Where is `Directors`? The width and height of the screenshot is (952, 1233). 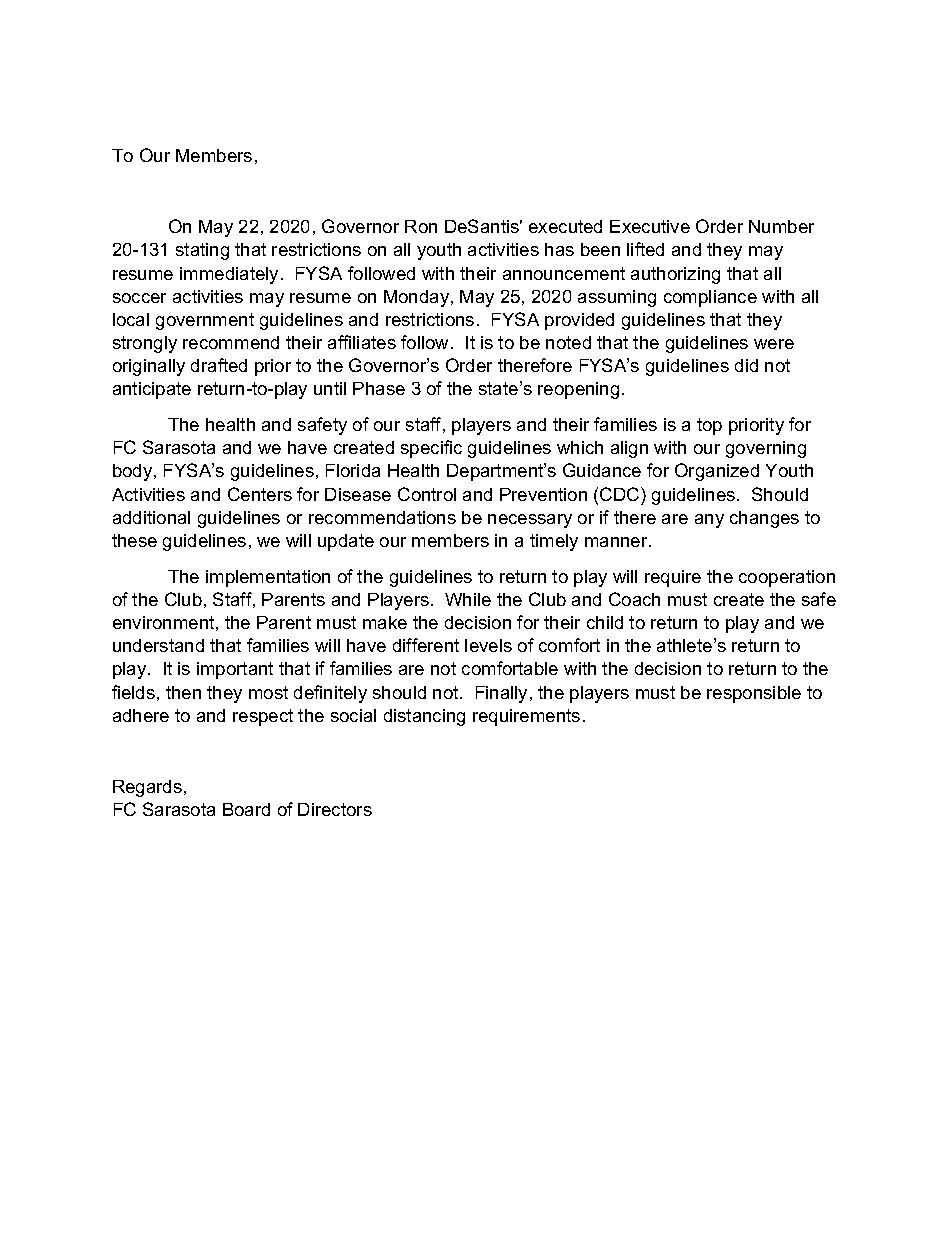
Directors is located at coordinates (335, 809).
